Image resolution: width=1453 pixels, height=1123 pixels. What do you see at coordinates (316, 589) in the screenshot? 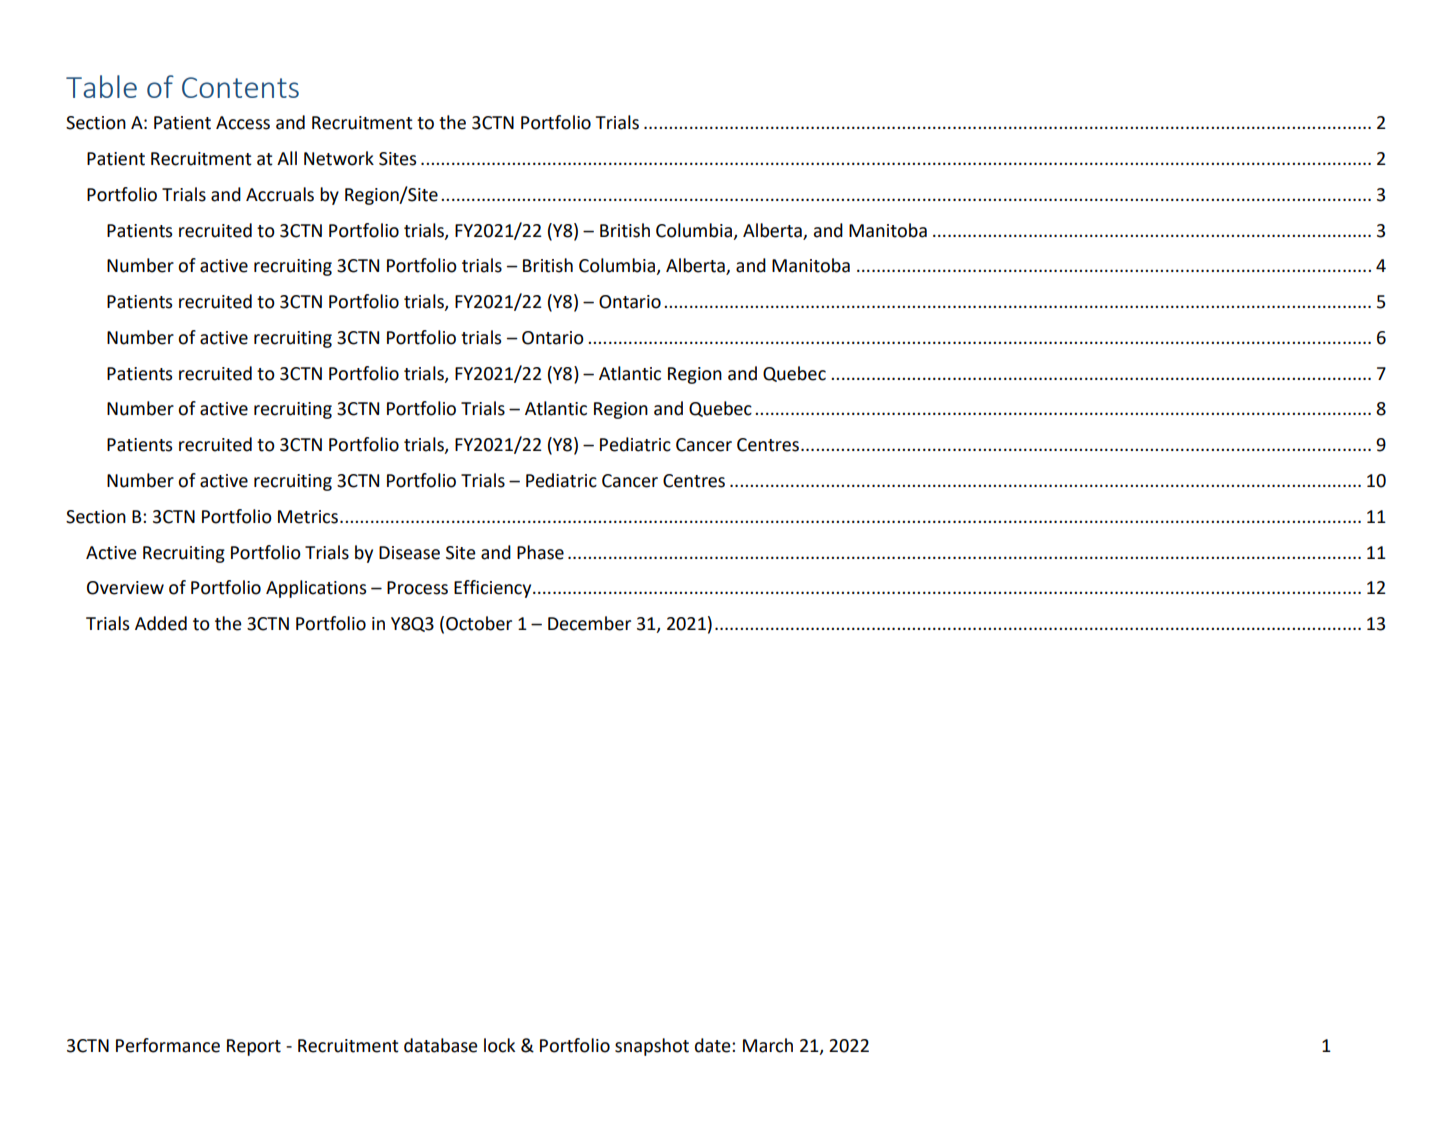
I see `Applications` at bounding box center [316, 589].
